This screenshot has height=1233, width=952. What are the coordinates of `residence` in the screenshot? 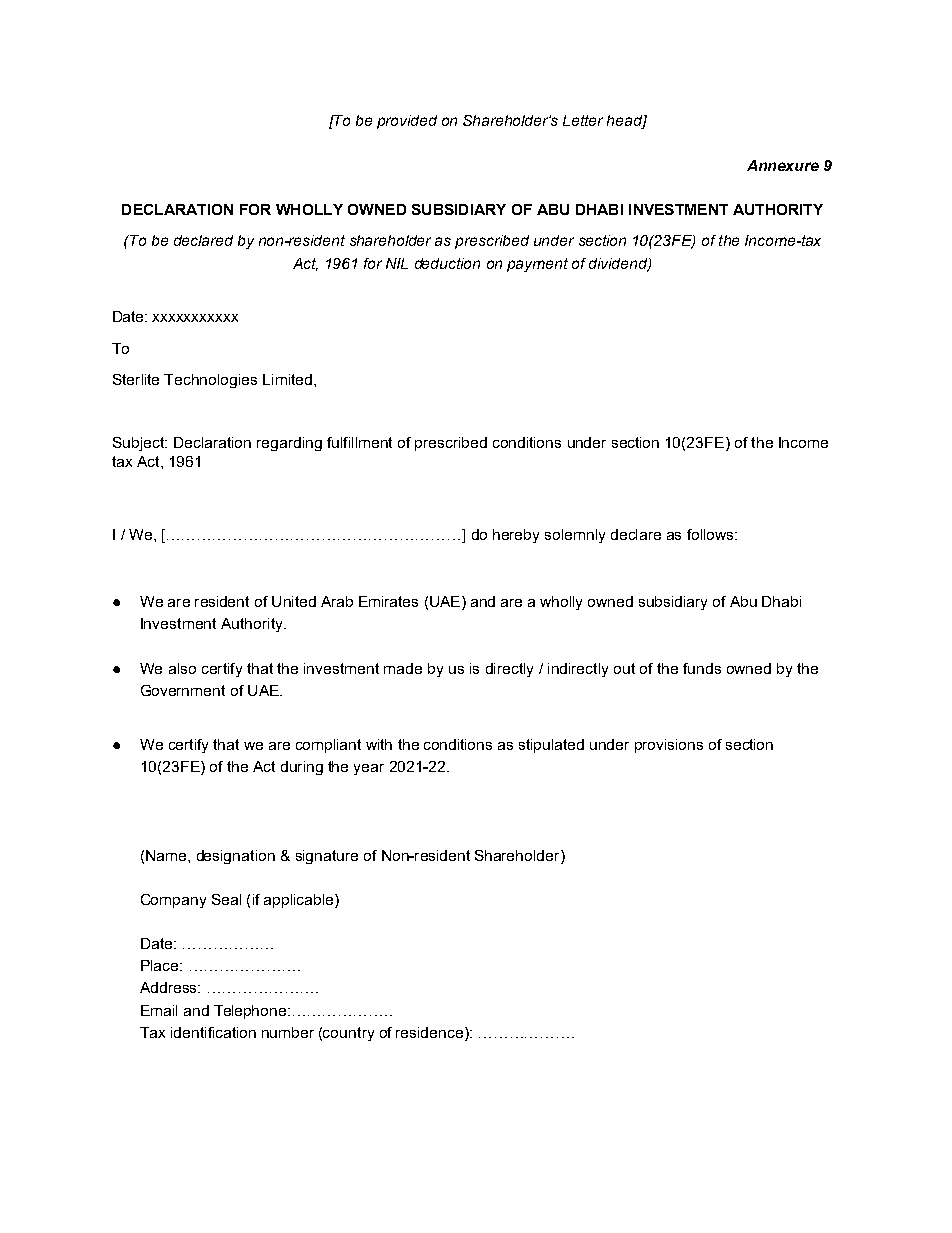 It's located at (431, 1032).
